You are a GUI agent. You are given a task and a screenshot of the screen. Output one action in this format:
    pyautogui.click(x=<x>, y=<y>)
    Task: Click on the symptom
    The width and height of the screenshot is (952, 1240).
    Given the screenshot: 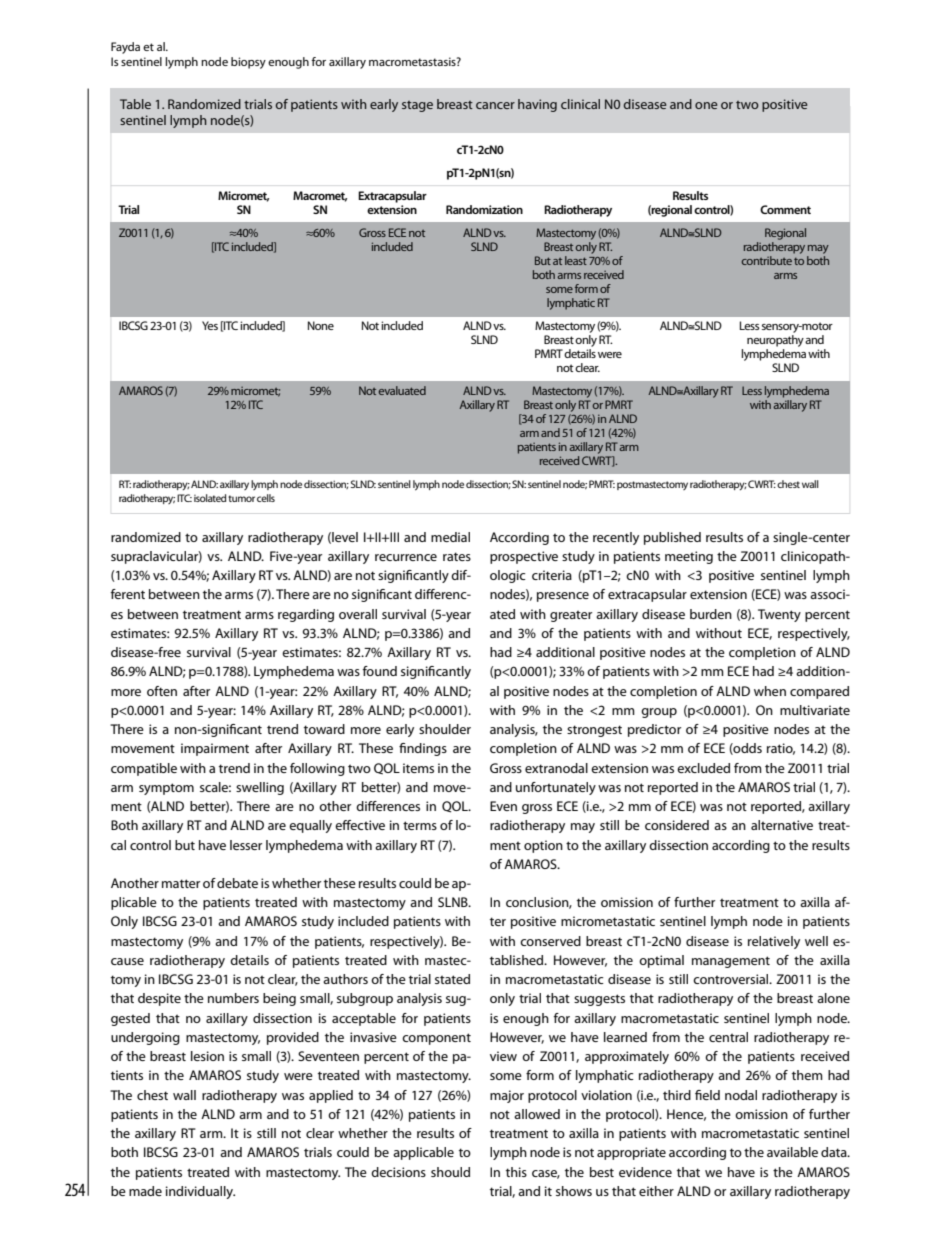 What is the action you would take?
    pyautogui.click(x=166, y=789)
